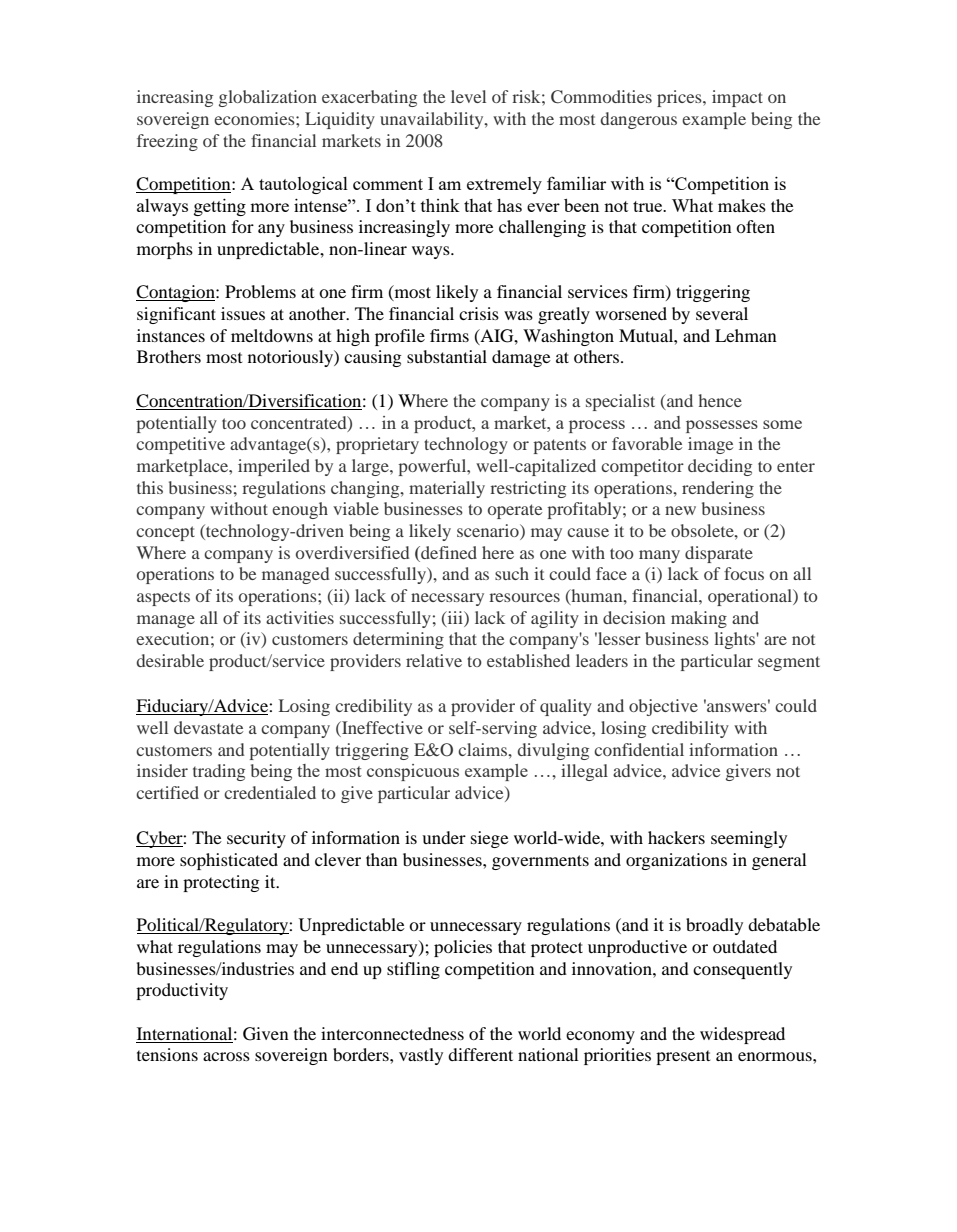 This screenshot has width=957, height=1232. Describe the element at coordinates (744, 573) in the screenshot. I see `focus` at that location.
